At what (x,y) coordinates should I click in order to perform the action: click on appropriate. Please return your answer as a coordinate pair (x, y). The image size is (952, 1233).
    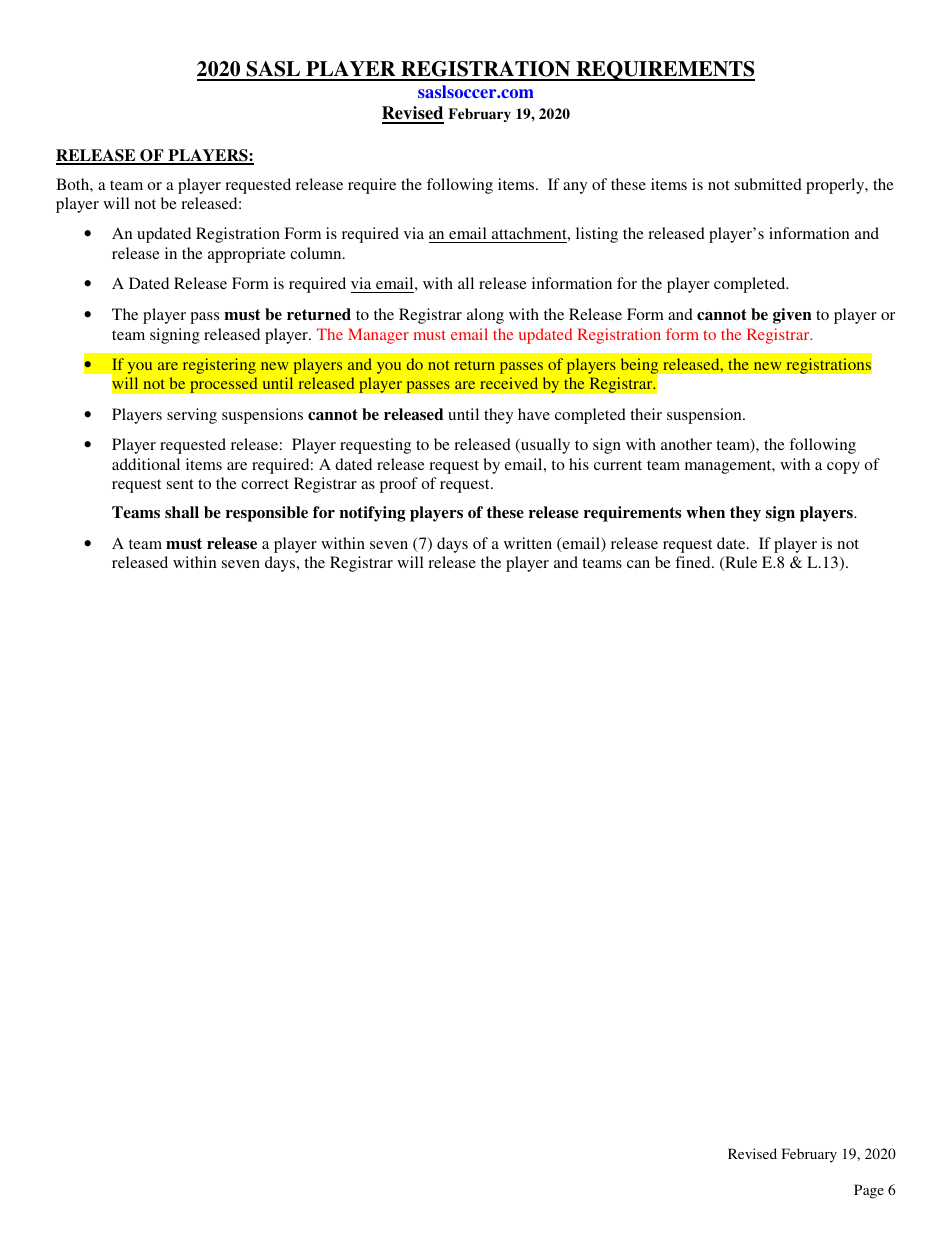
    Looking at the image, I should click on (247, 255).
